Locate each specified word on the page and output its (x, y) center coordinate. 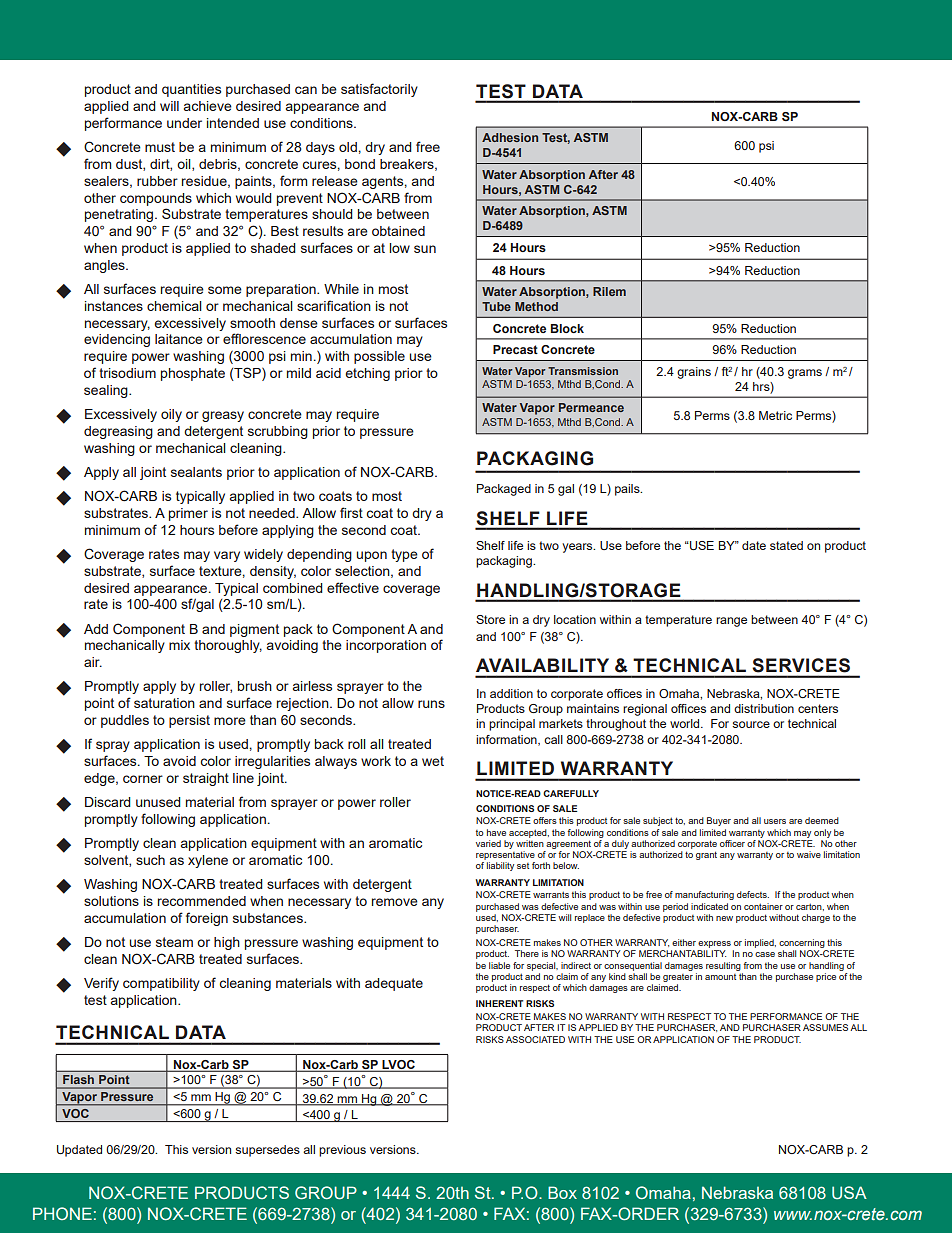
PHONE (62, 1213)
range (731, 622)
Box (562, 1192)
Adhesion (510, 137)
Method (536, 306)
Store (490, 619)
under (184, 123)
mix (179, 645)
